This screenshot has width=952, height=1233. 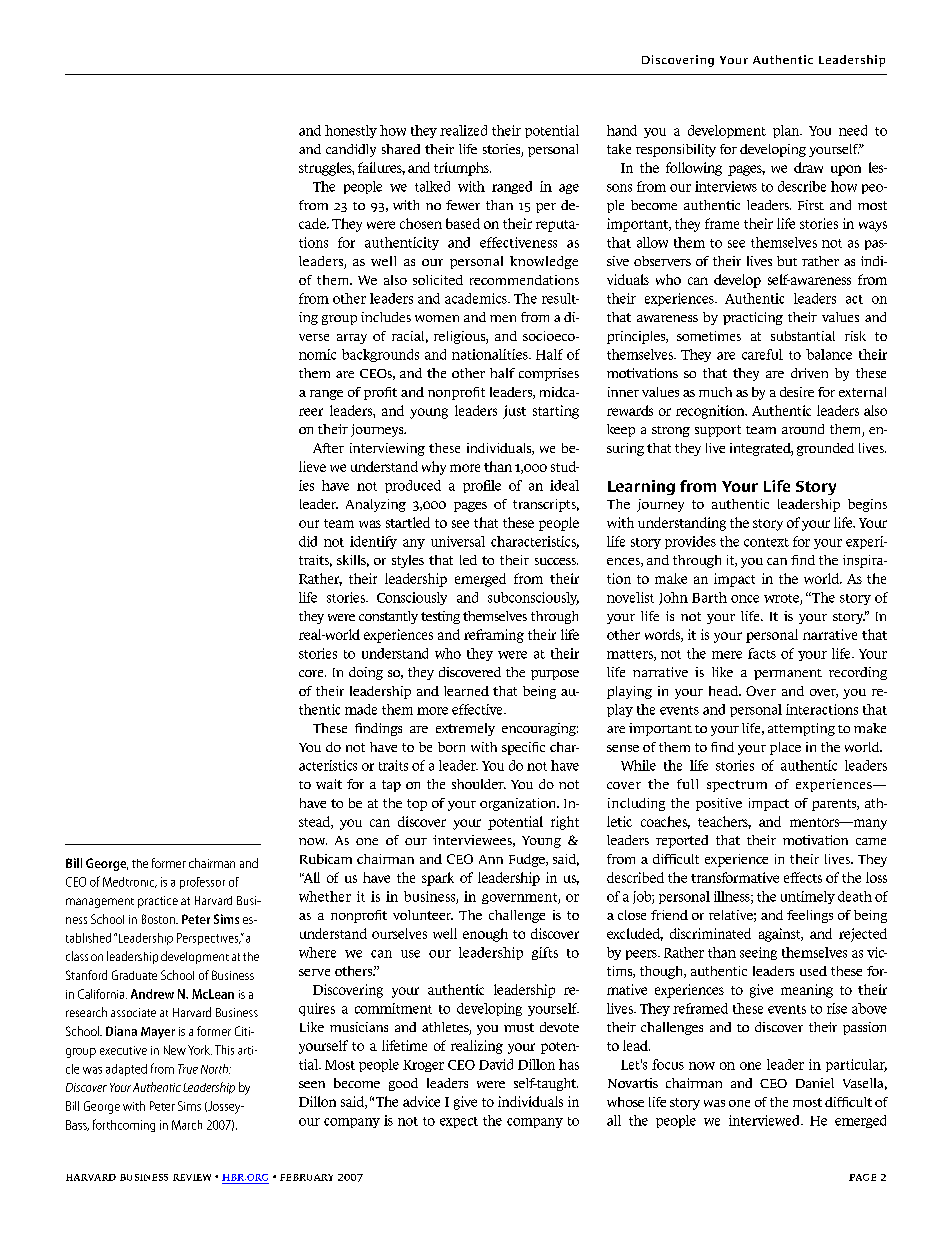 What do you see at coordinates (808, 167) in the screenshot?
I see `draw` at bounding box center [808, 167].
